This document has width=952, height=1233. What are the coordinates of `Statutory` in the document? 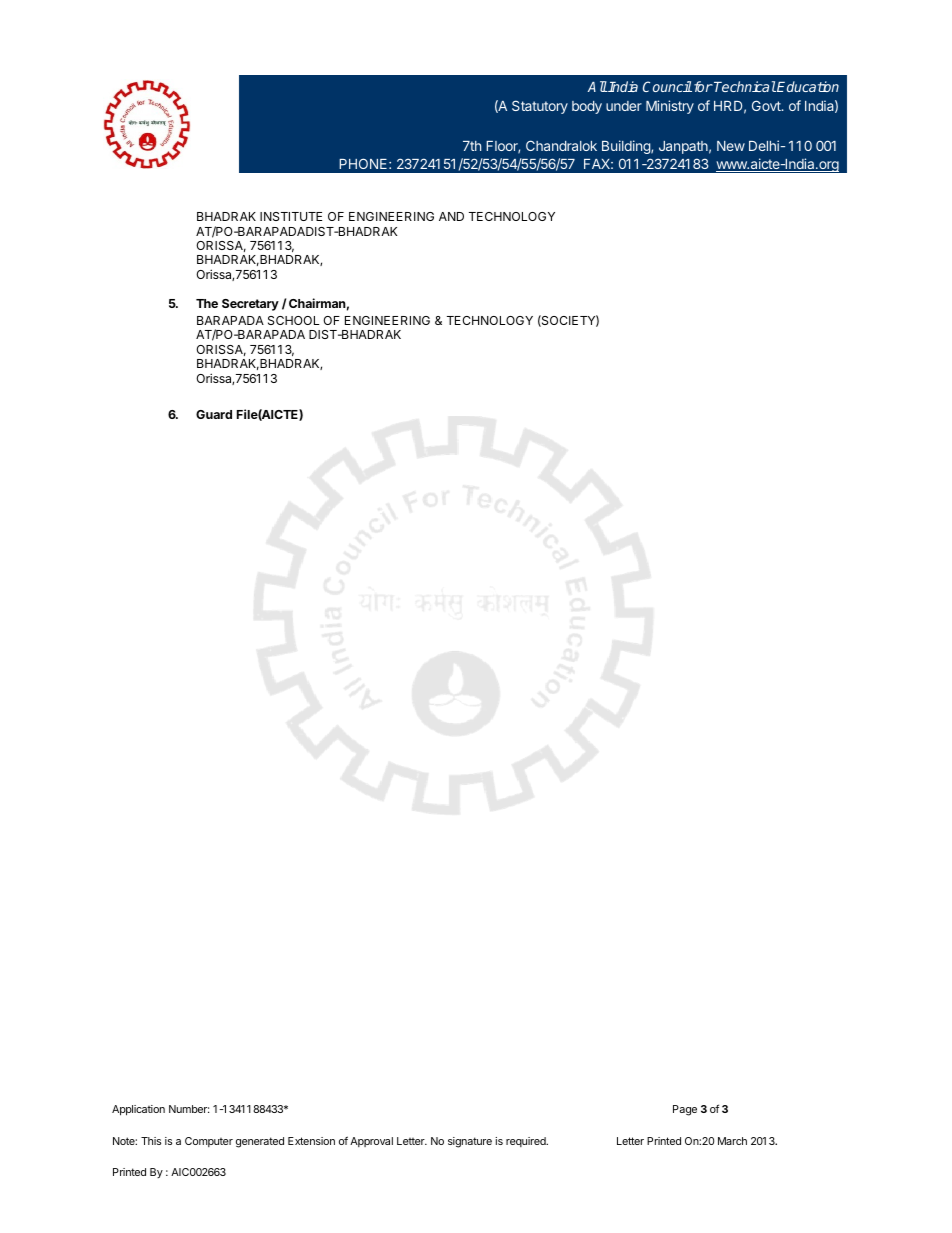 It's located at (540, 107).
